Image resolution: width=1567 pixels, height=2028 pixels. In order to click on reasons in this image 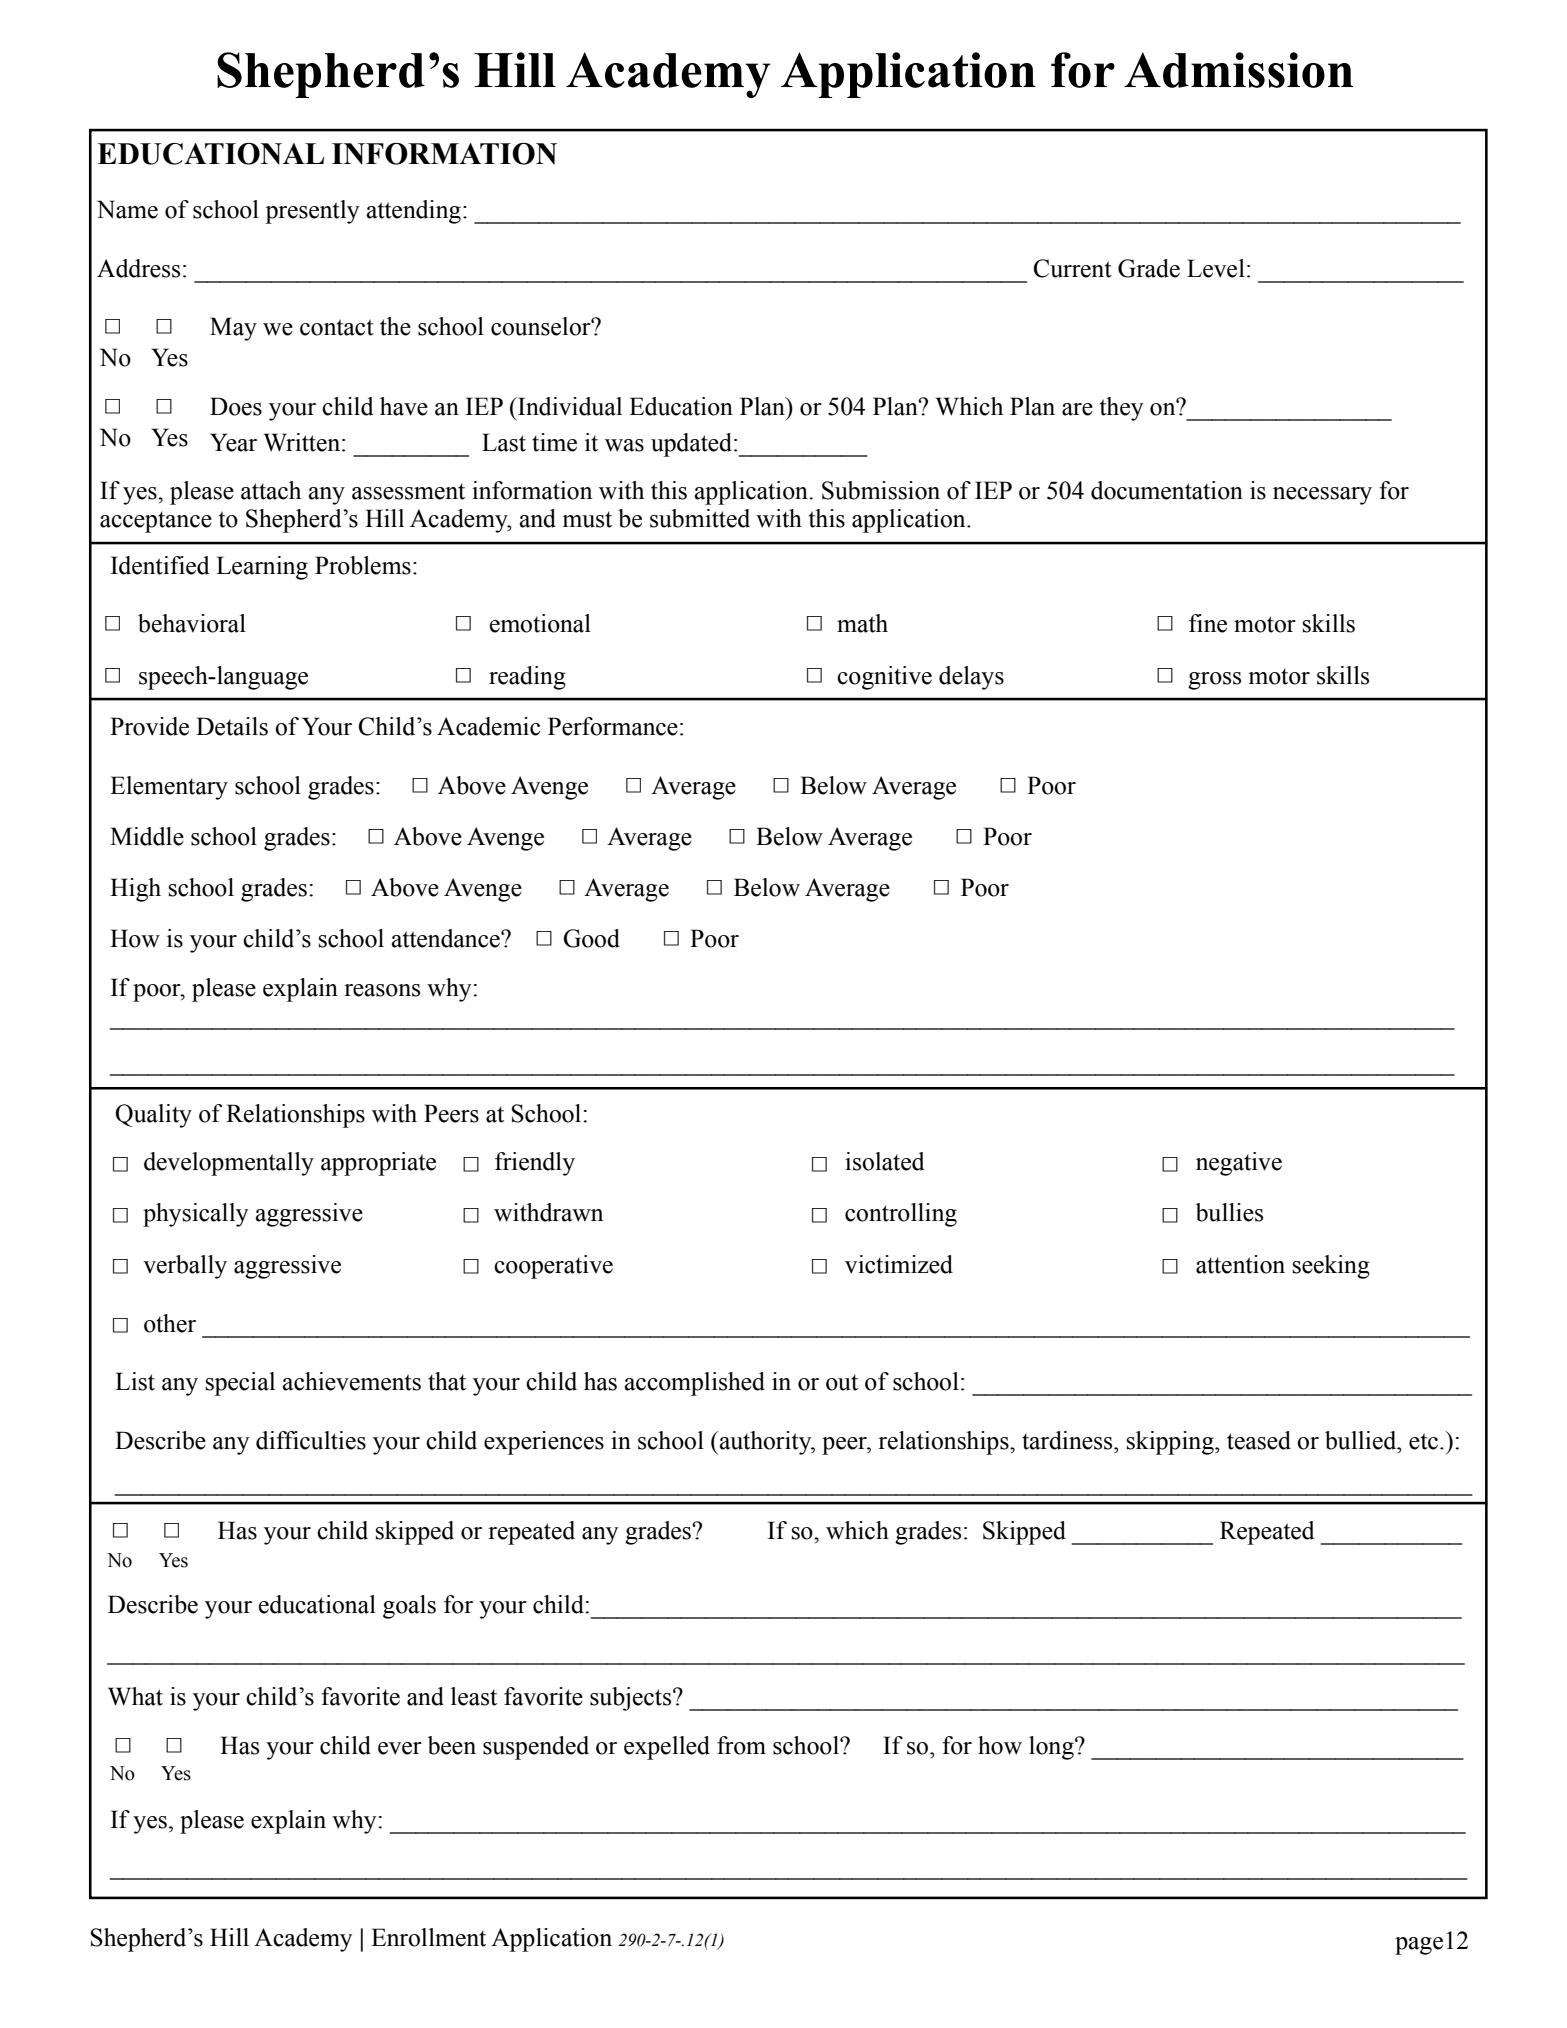, I will do `click(382, 990)`.
